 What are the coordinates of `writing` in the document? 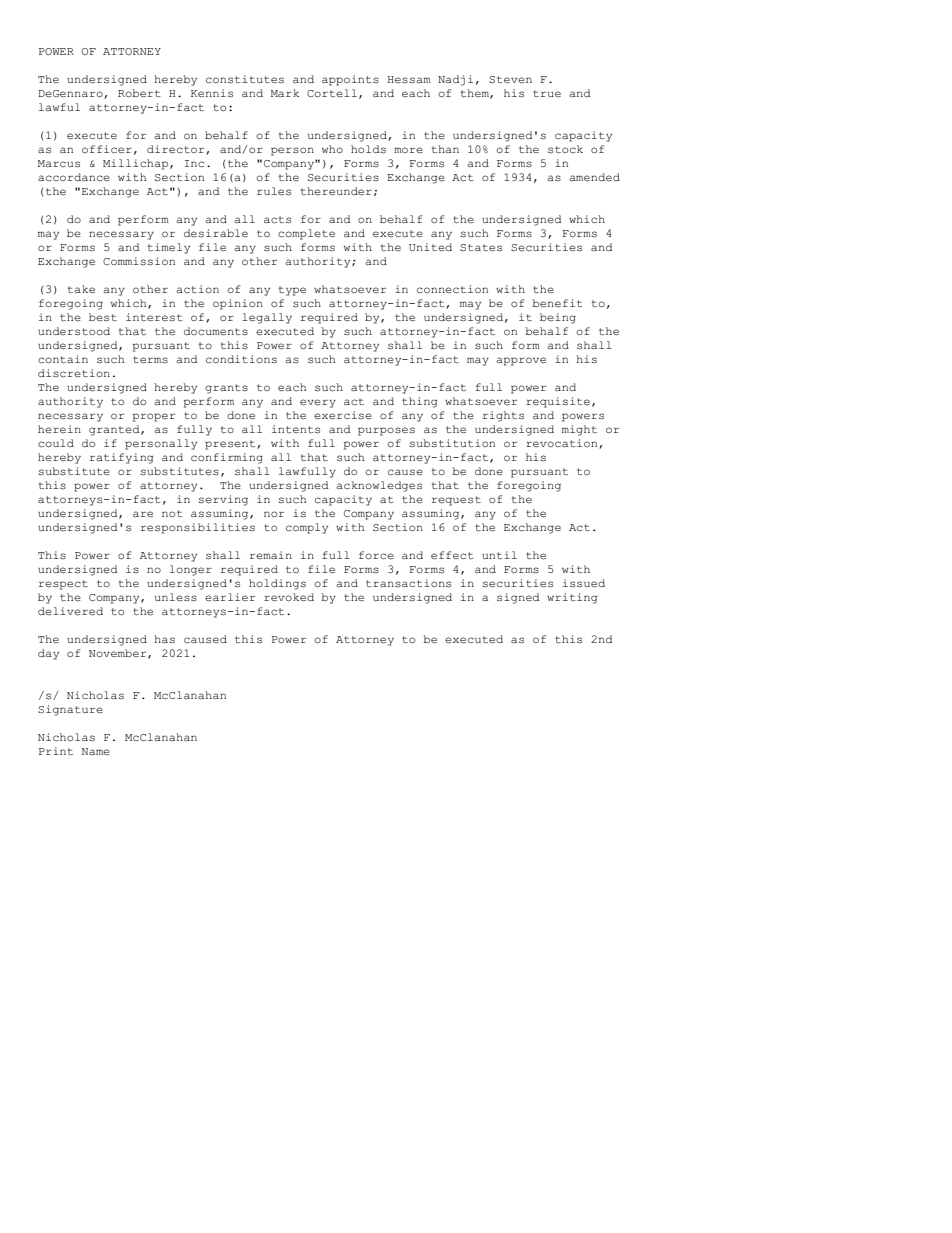 It's located at (572, 598).
